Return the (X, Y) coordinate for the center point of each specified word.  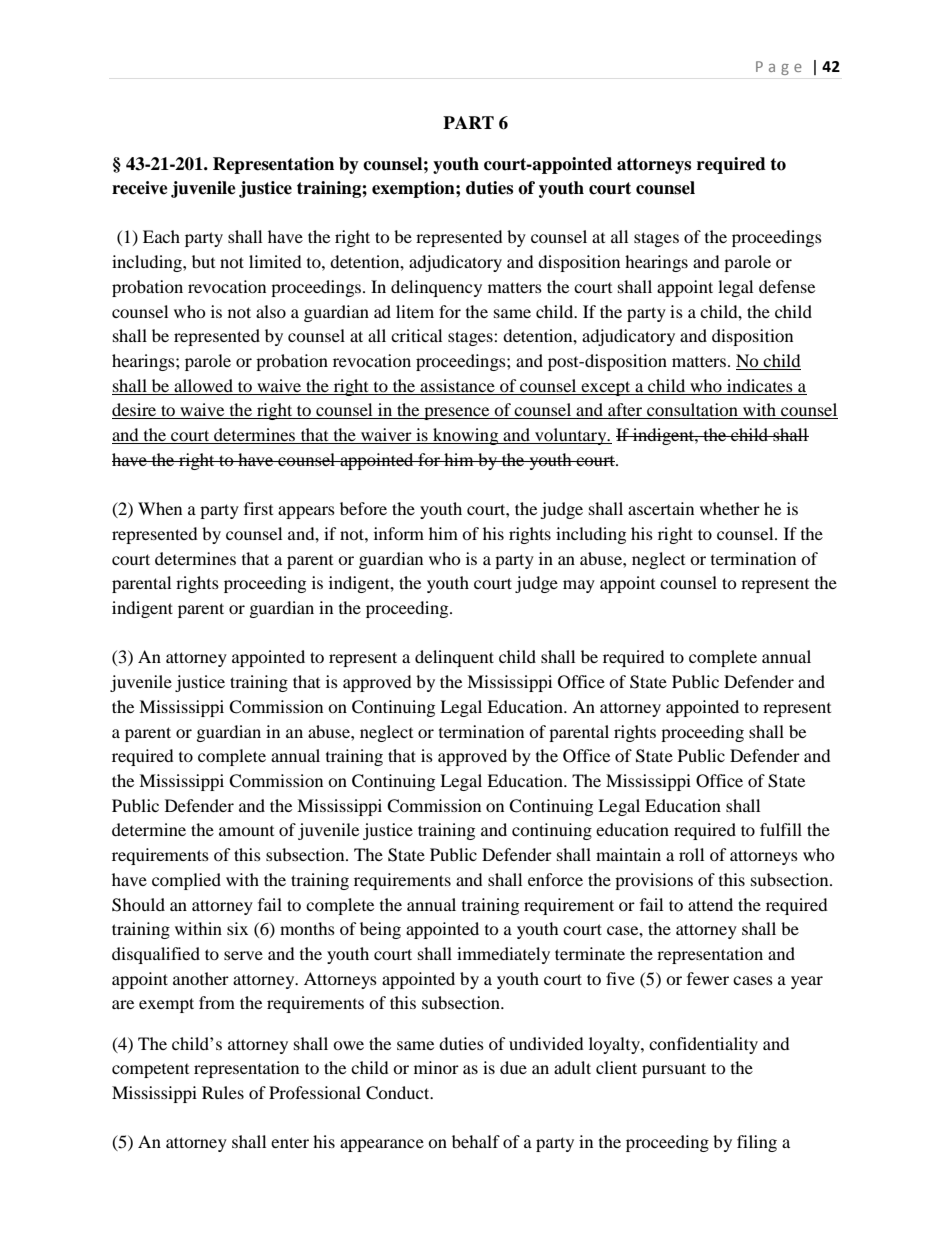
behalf (476, 1141)
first (258, 508)
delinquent (454, 658)
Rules (223, 1092)
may (579, 586)
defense (787, 286)
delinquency (436, 288)
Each (161, 236)
